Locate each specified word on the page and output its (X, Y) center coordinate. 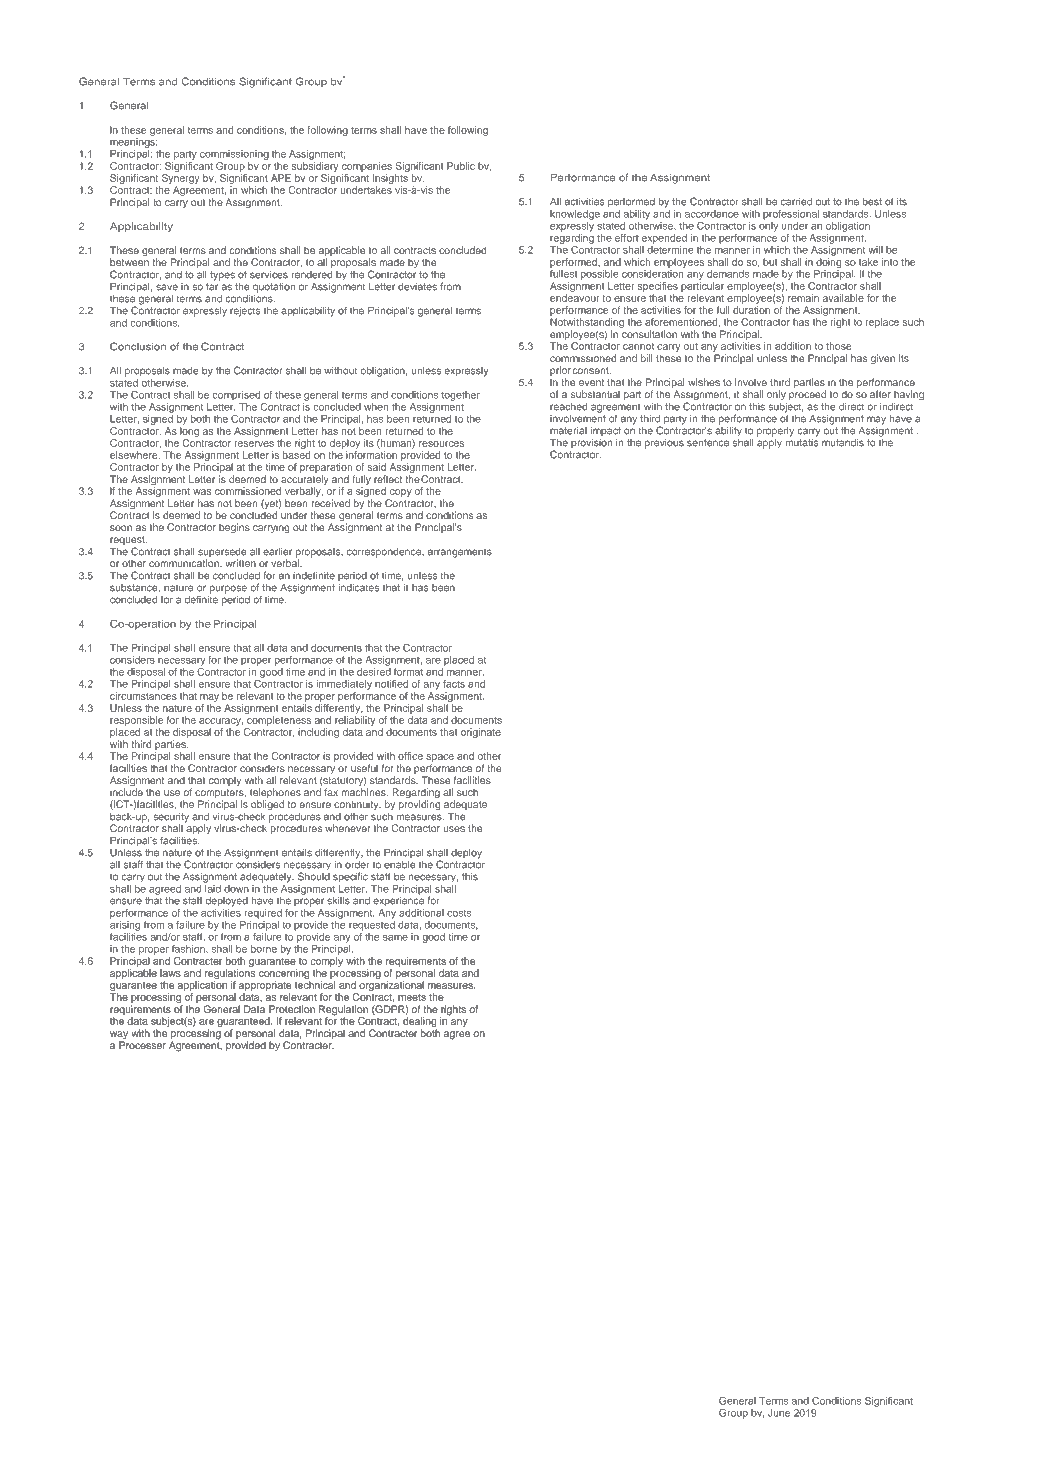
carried (796, 201)
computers (220, 795)
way (119, 1036)
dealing (420, 1023)
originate (481, 733)
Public (461, 166)
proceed (807, 395)
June (779, 1413)
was (202, 492)
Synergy (181, 180)
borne (264, 949)
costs (459, 913)
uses (454, 829)
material (568, 431)
